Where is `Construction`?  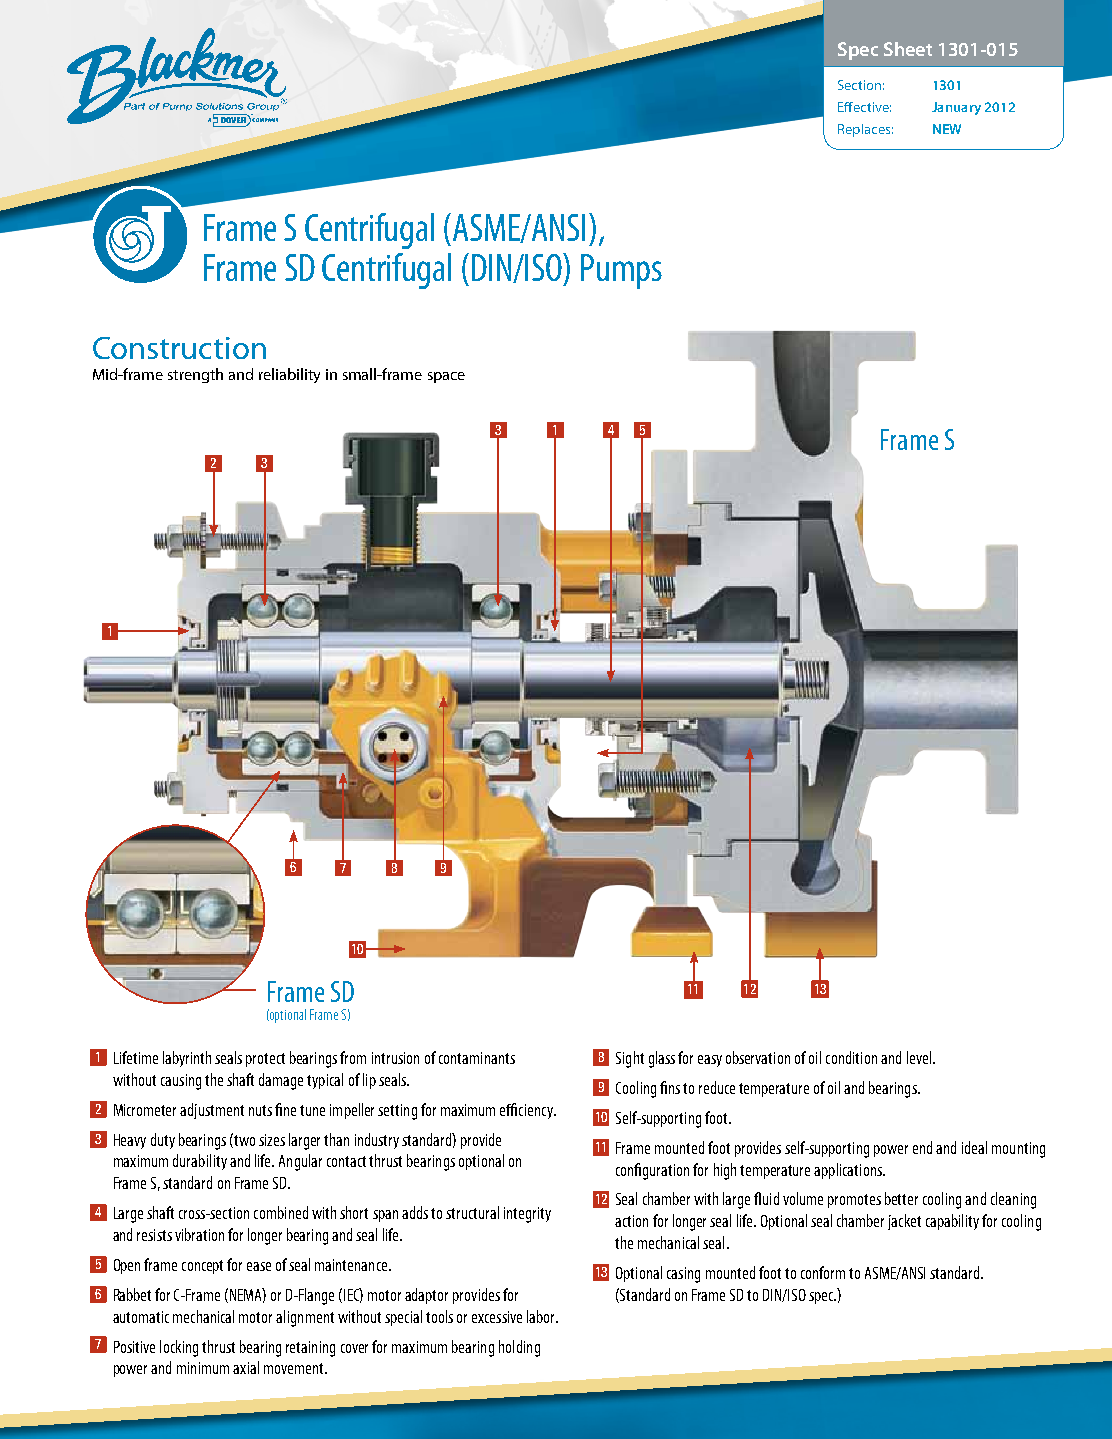
Construction is located at coordinates (179, 348).
